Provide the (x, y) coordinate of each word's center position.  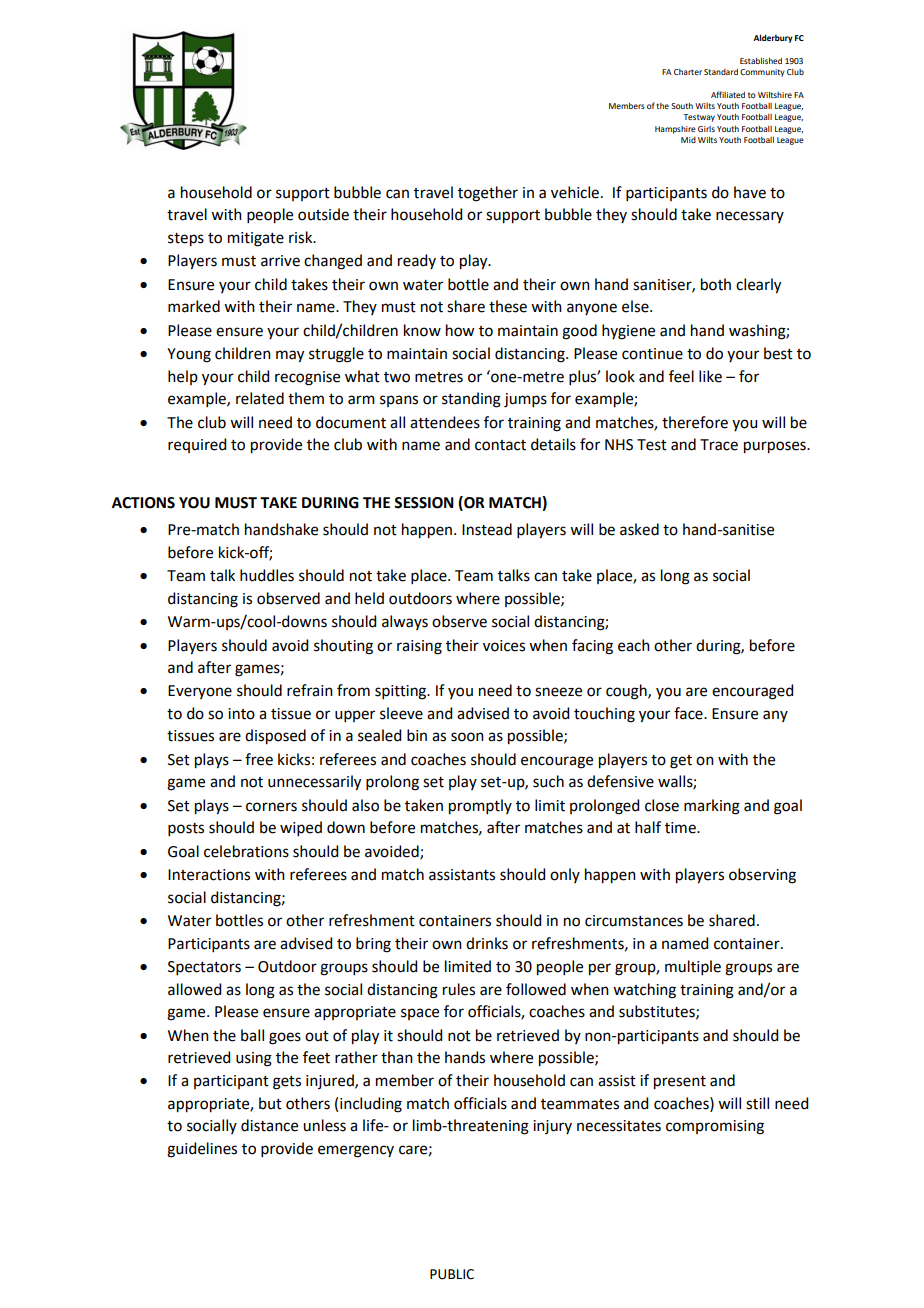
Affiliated (728, 94)
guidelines (202, 1150)
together (488, 194)
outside (323, 214)
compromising (715, 1127)
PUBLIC (452, 1274)
